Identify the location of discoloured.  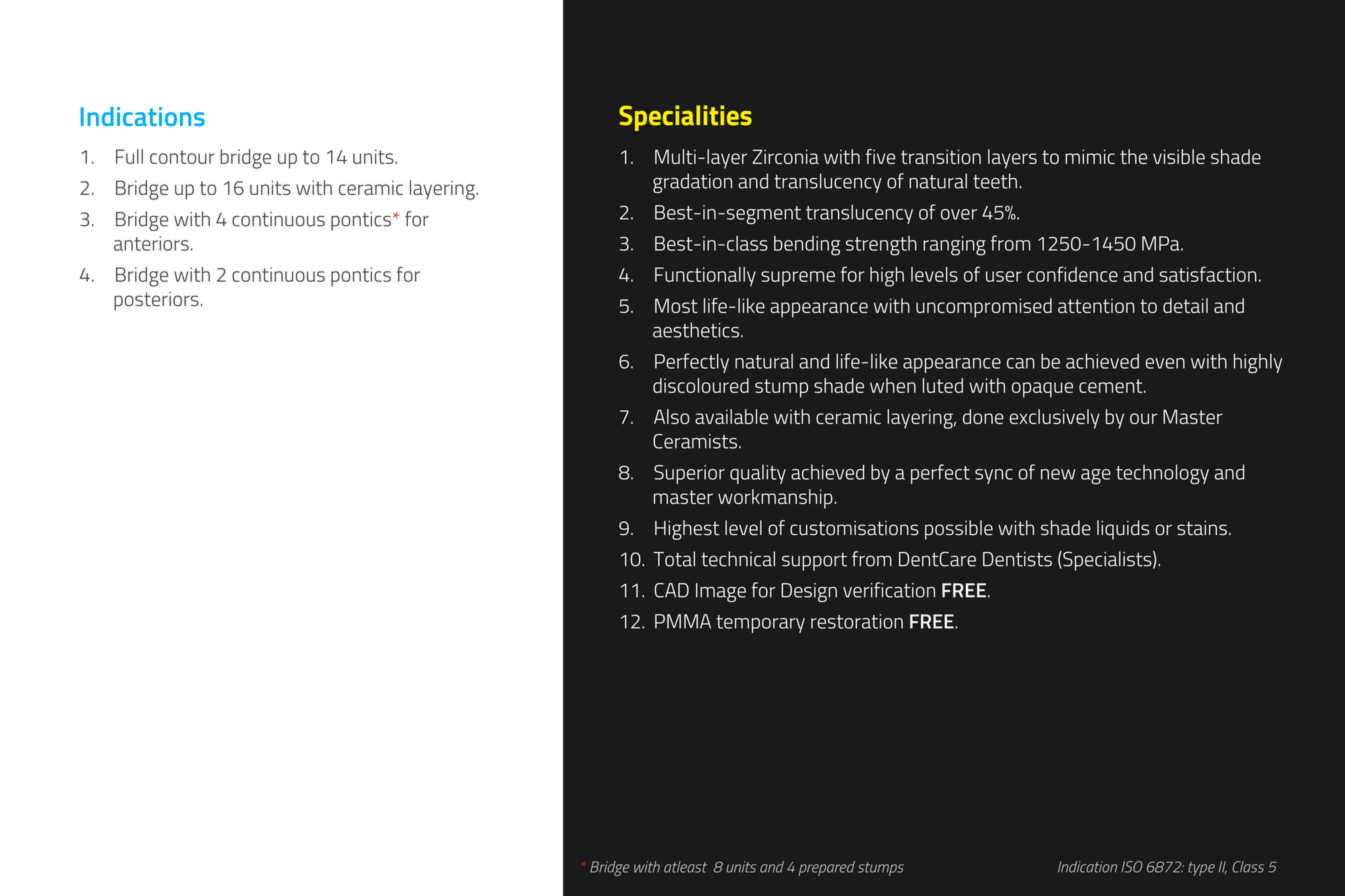
(701, 385).
